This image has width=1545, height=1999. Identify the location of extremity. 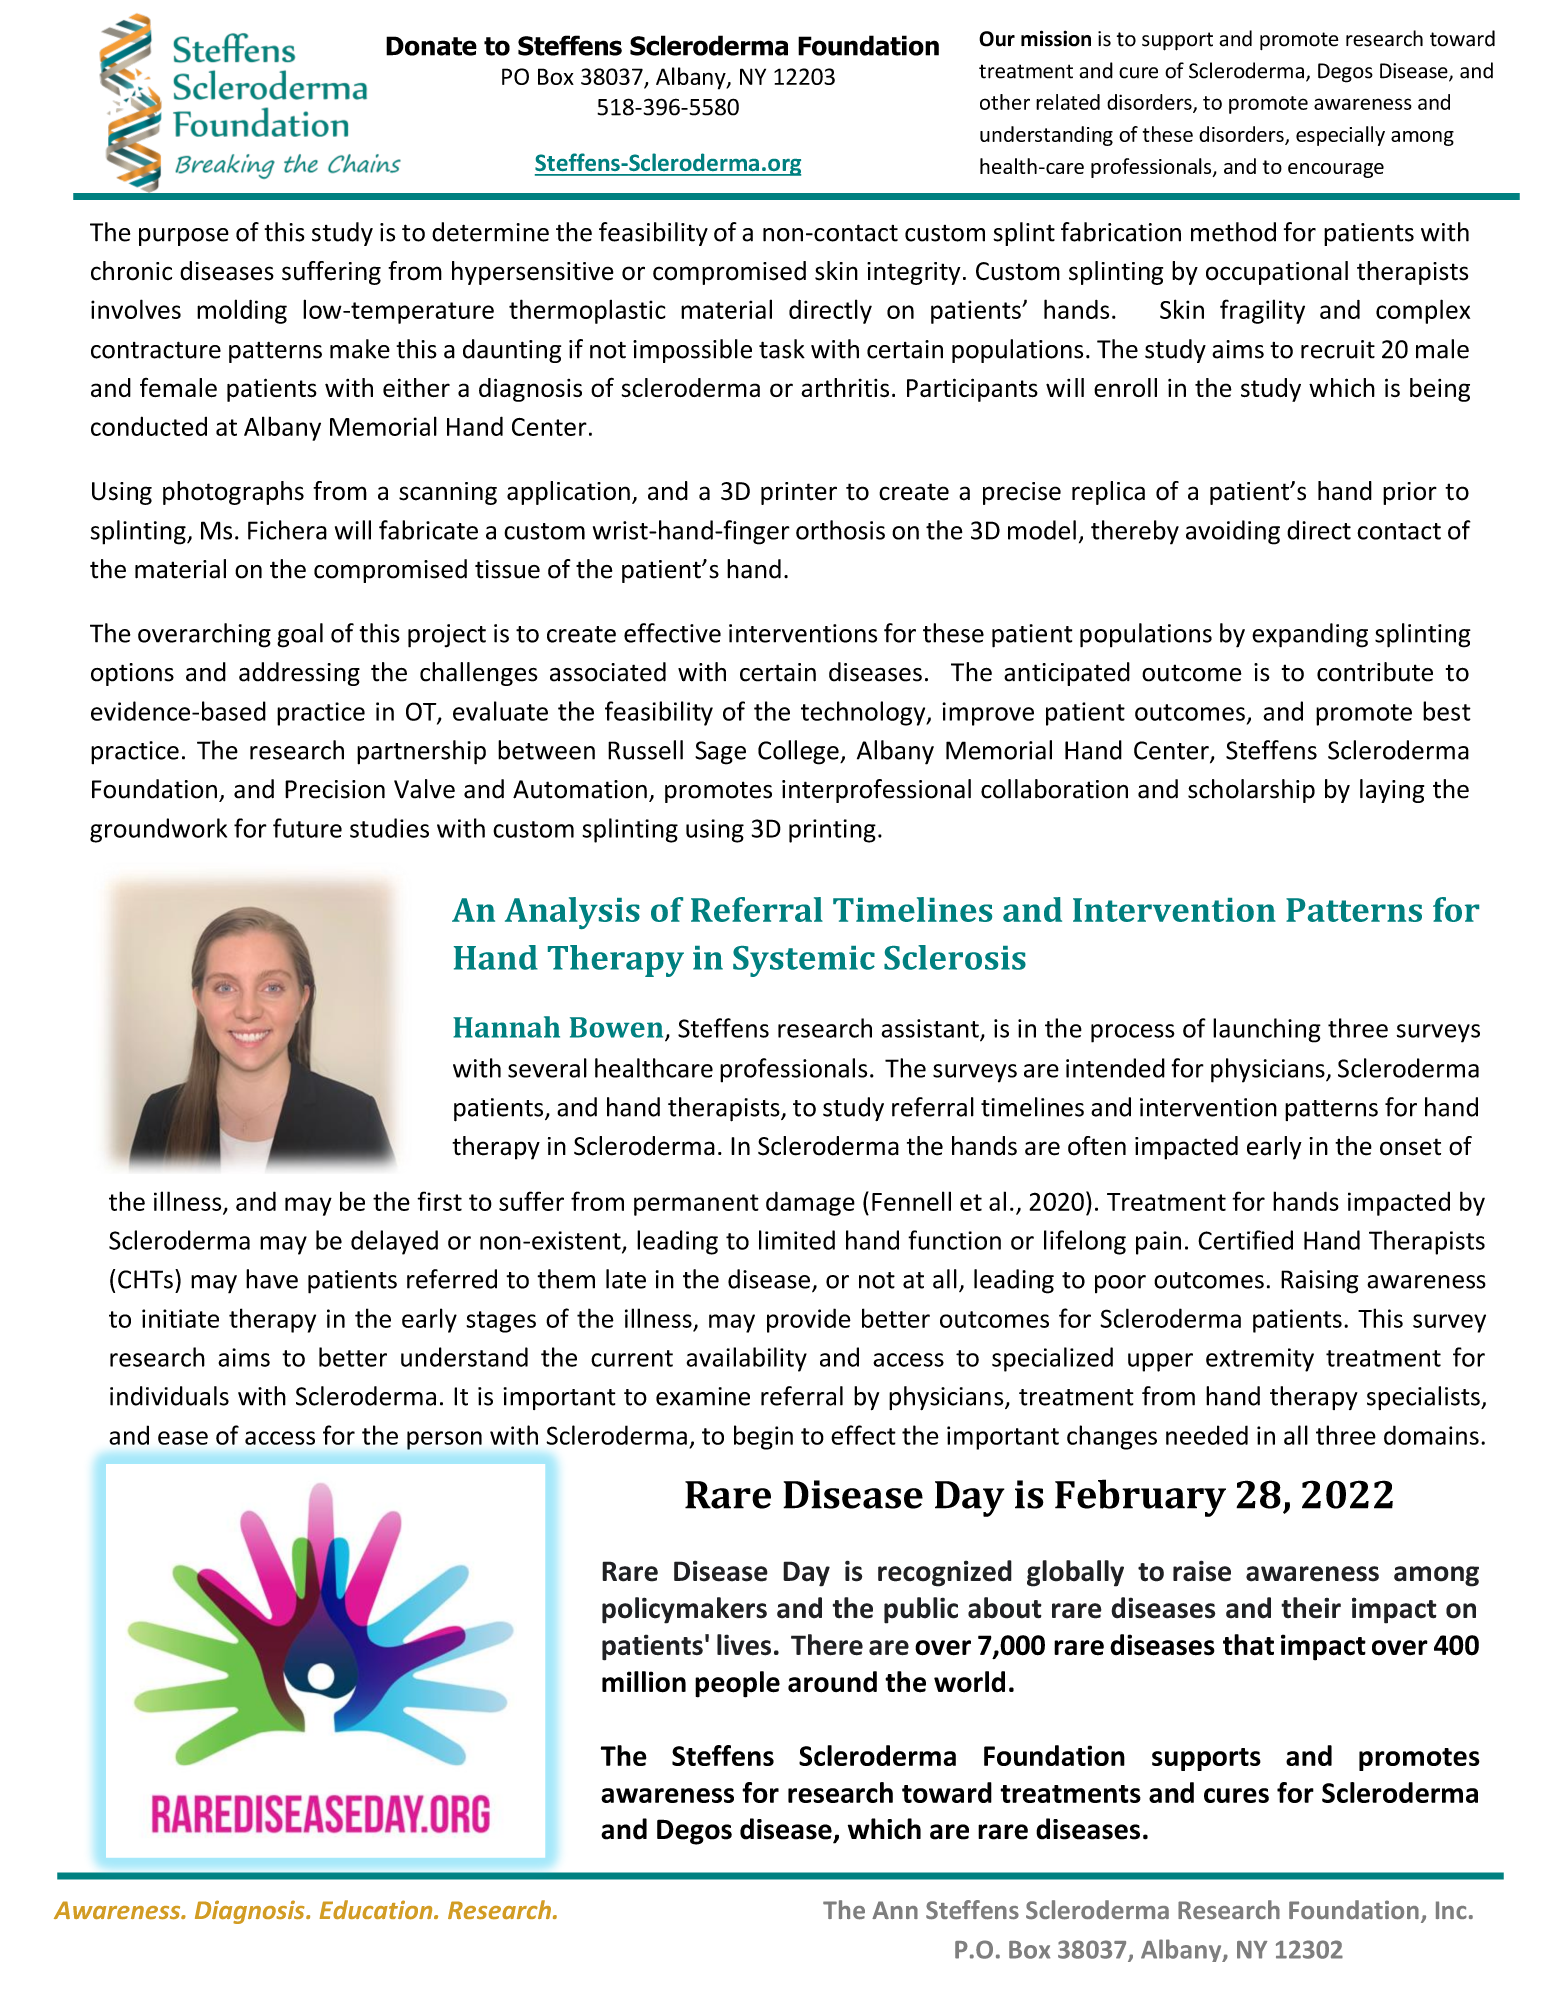
(1260, 1360).
